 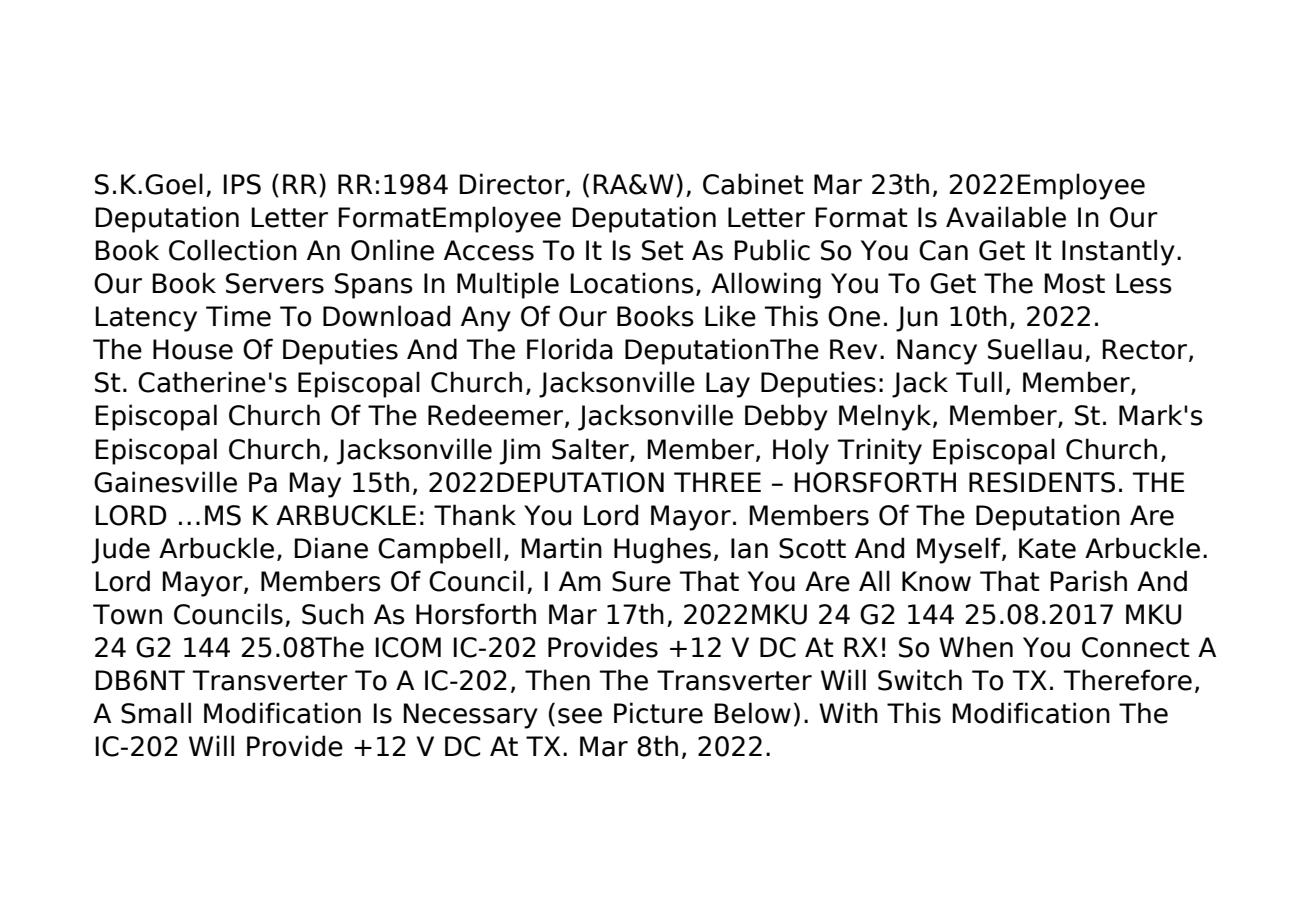 I want to click on RESIDENTS, so click(x=1042, y=482).
